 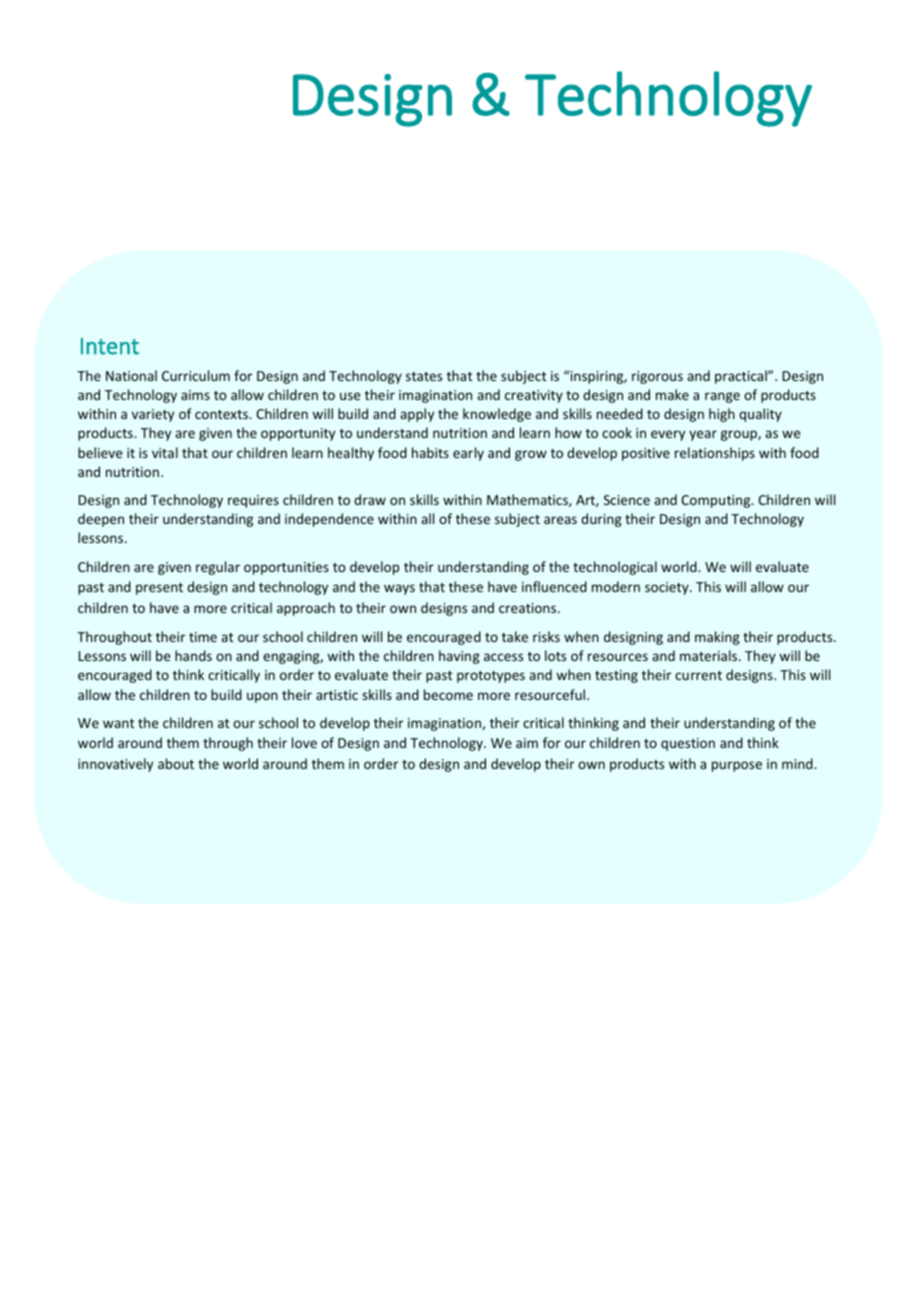 What do you see at coordinates (165, 452) in the image?
I see `vital` at bounding box center [165, 452].
